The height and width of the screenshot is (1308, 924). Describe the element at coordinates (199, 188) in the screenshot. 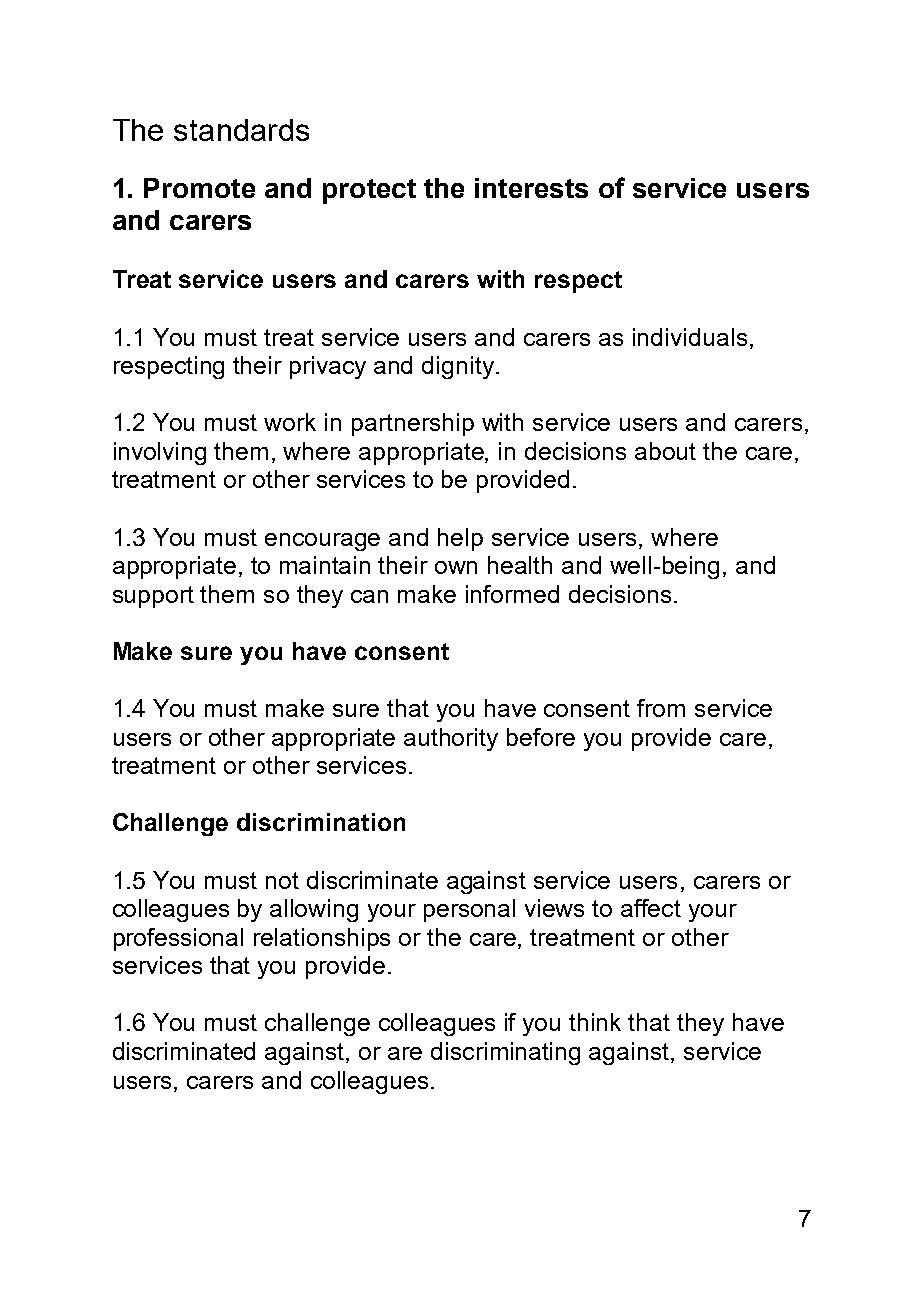

I see `Promote` at that location.
